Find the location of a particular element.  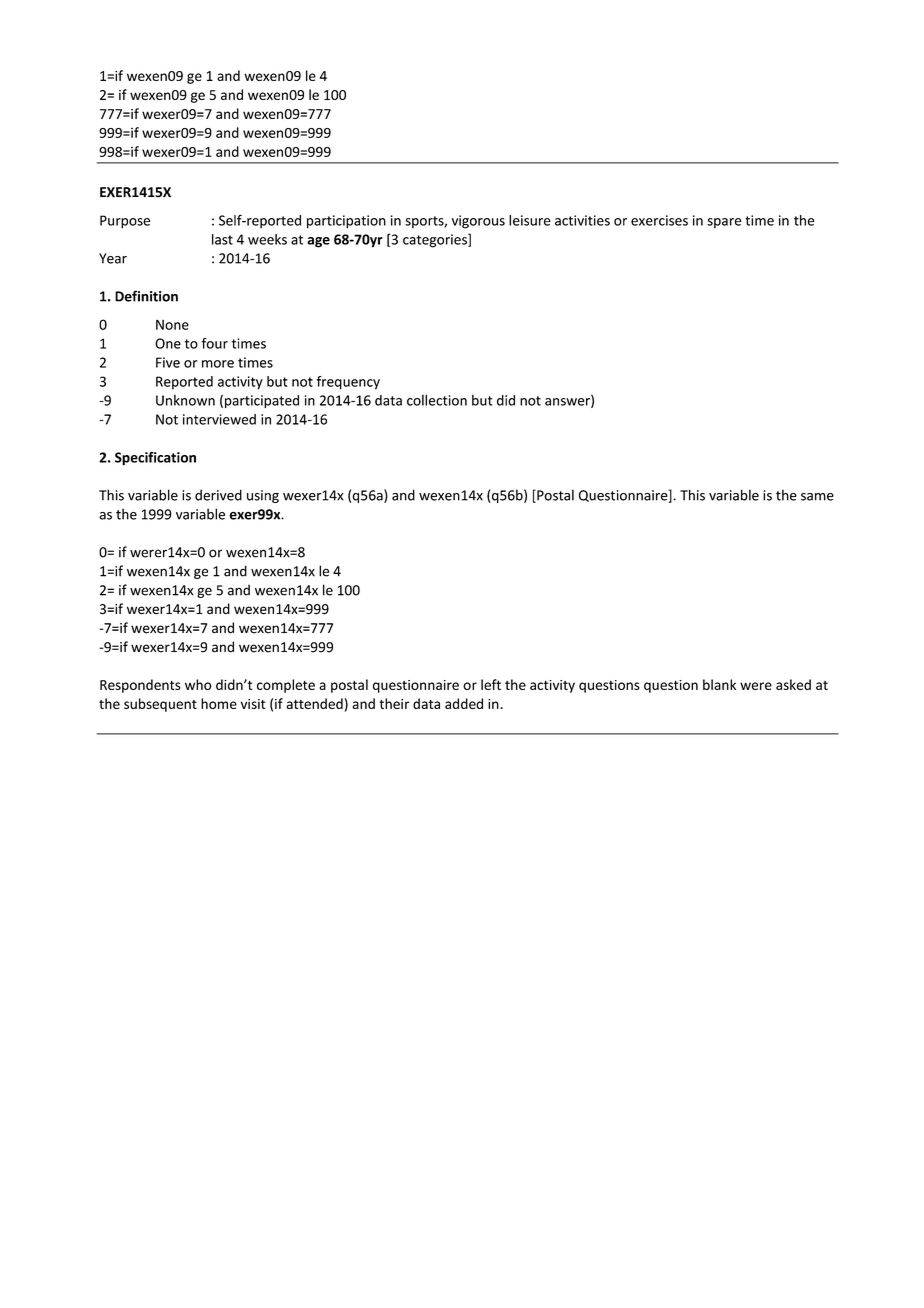

derived is located at coordinates (218, 495).
